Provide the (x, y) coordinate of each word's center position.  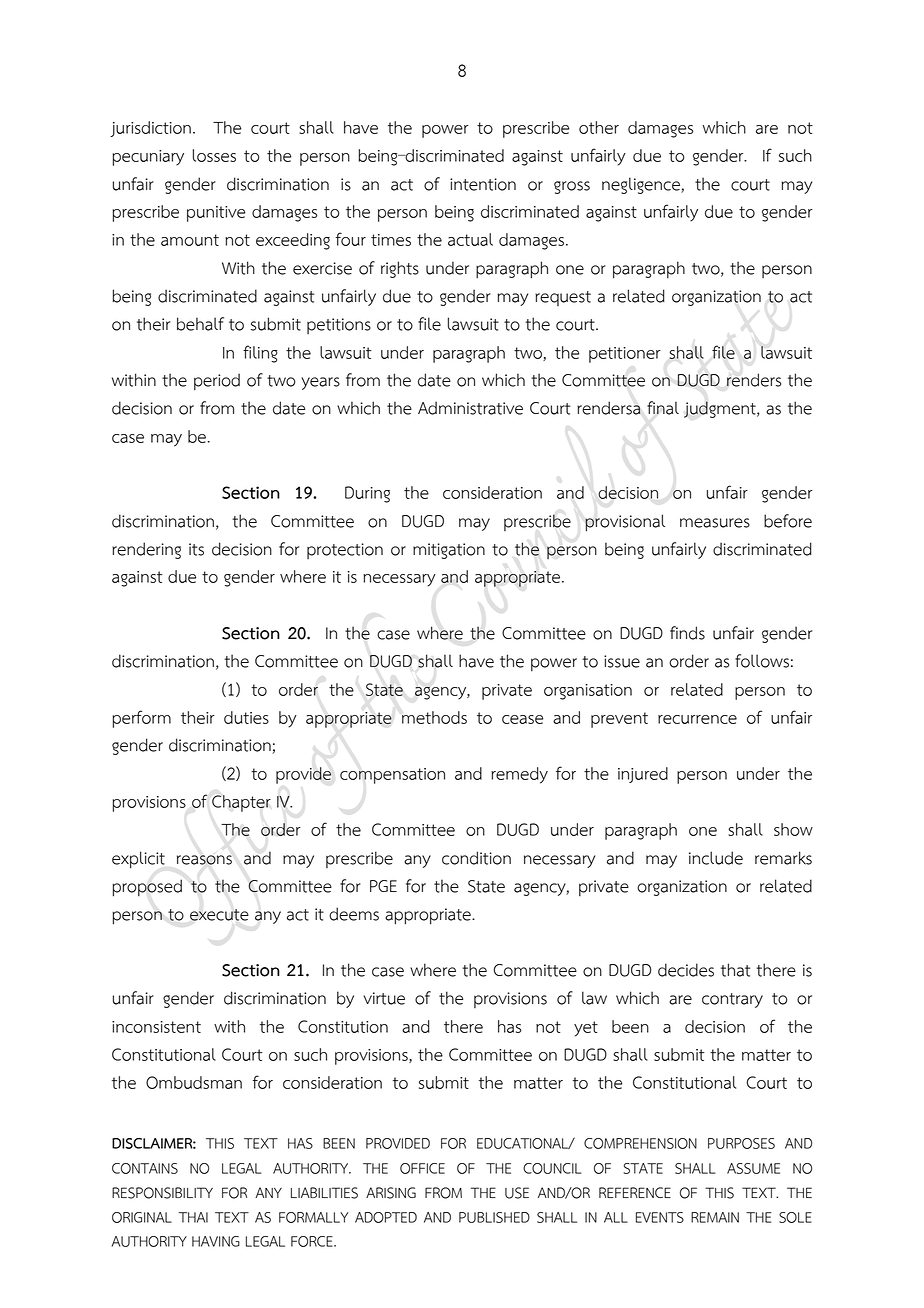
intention (483, 184)
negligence (642, 185)
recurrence (697, 719)
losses (214, 155)
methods (434, 717)
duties (246, 717)
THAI (193, 1217)
